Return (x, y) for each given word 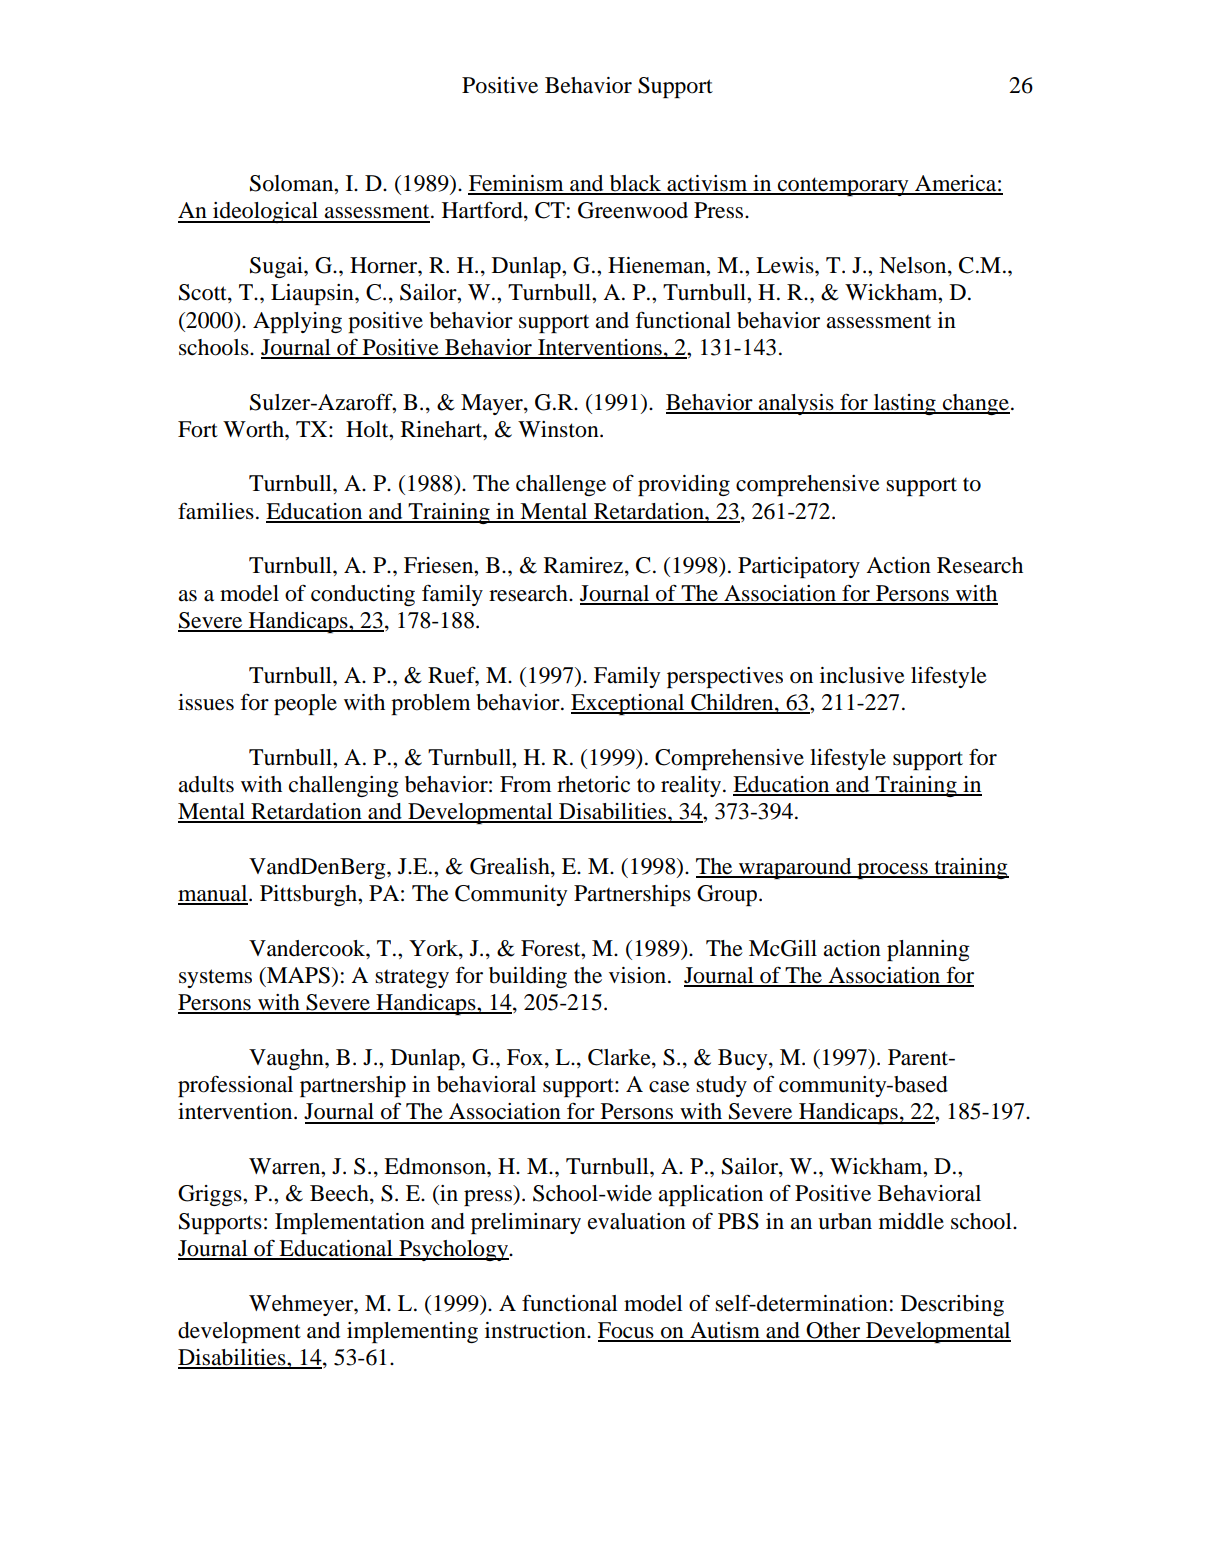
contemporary (843, 186)
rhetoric (593, 784)
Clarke (620, 1058)
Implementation (350, 1223)
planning (928, 950)
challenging (344, 786)
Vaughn (287, 1059)
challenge (561, 485)
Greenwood (633, 210)
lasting (905, 404)
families (216, 511)
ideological (265, 212)
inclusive (862, 675)
